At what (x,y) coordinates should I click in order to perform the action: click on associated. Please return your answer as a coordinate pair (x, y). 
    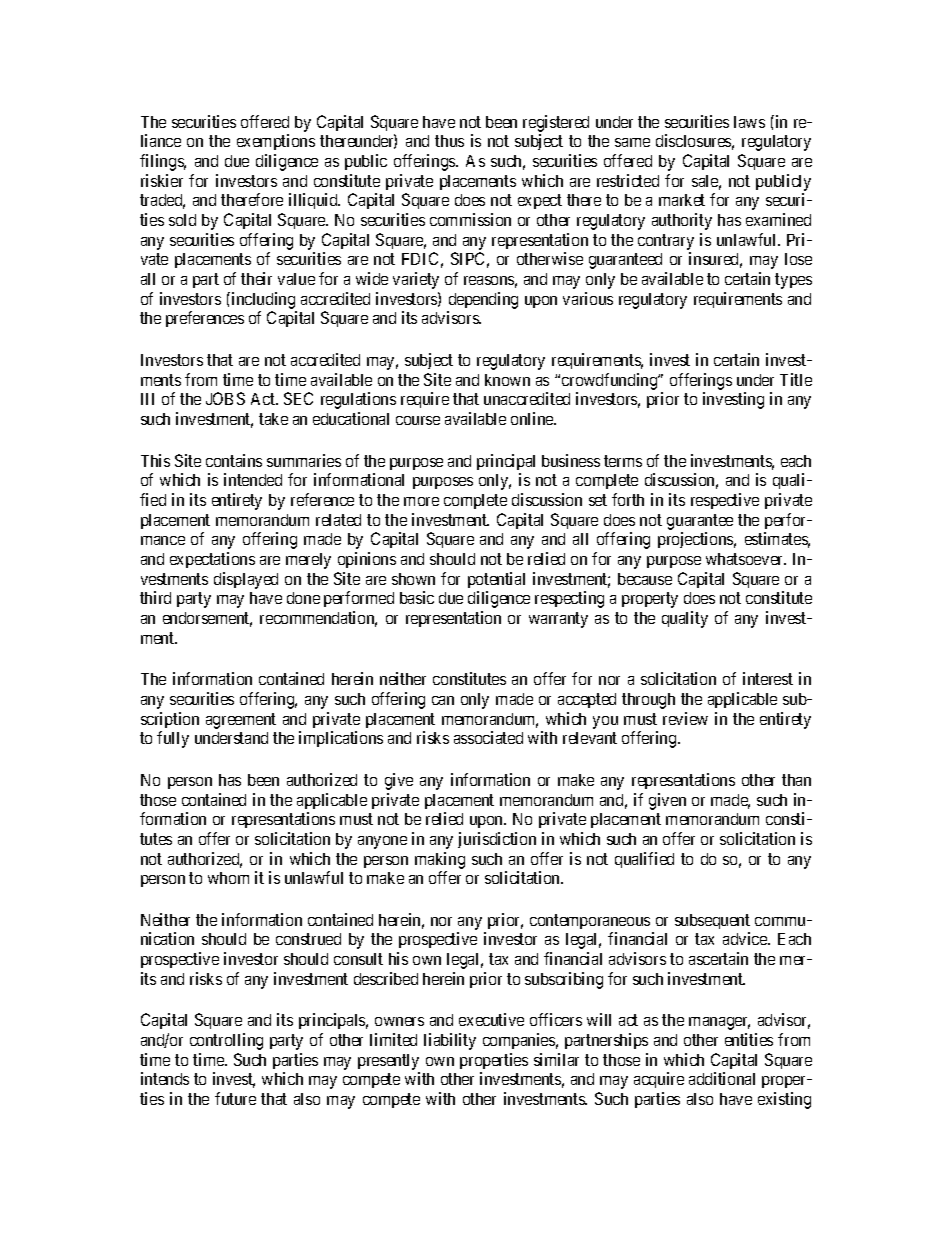
    Looking at the image, I should click on (488, 737).
